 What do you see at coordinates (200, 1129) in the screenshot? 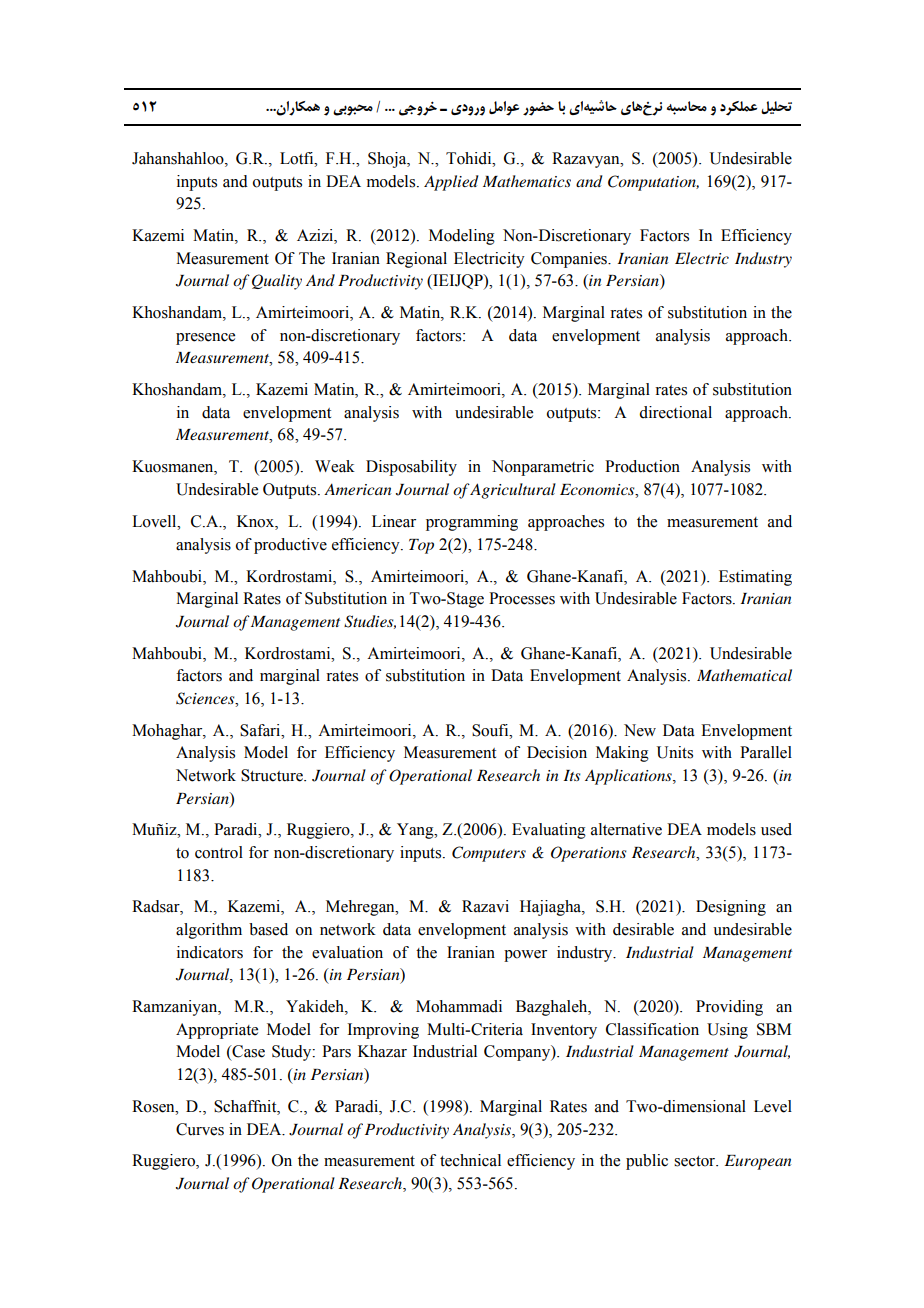
I see `Curves` at bounding box center [200, 1129].
